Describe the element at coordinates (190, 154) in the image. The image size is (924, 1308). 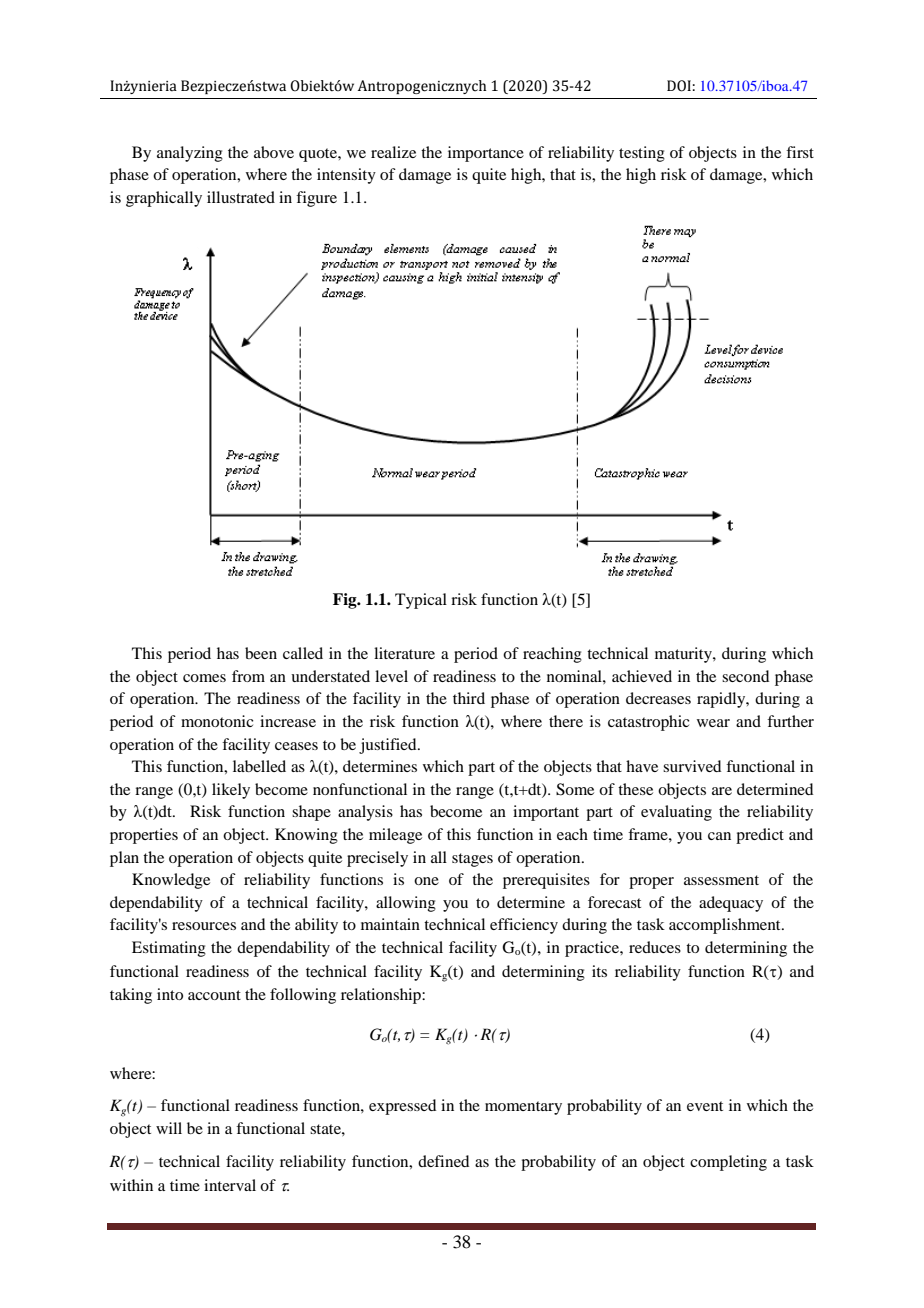
I see `analyzing` at that location.
